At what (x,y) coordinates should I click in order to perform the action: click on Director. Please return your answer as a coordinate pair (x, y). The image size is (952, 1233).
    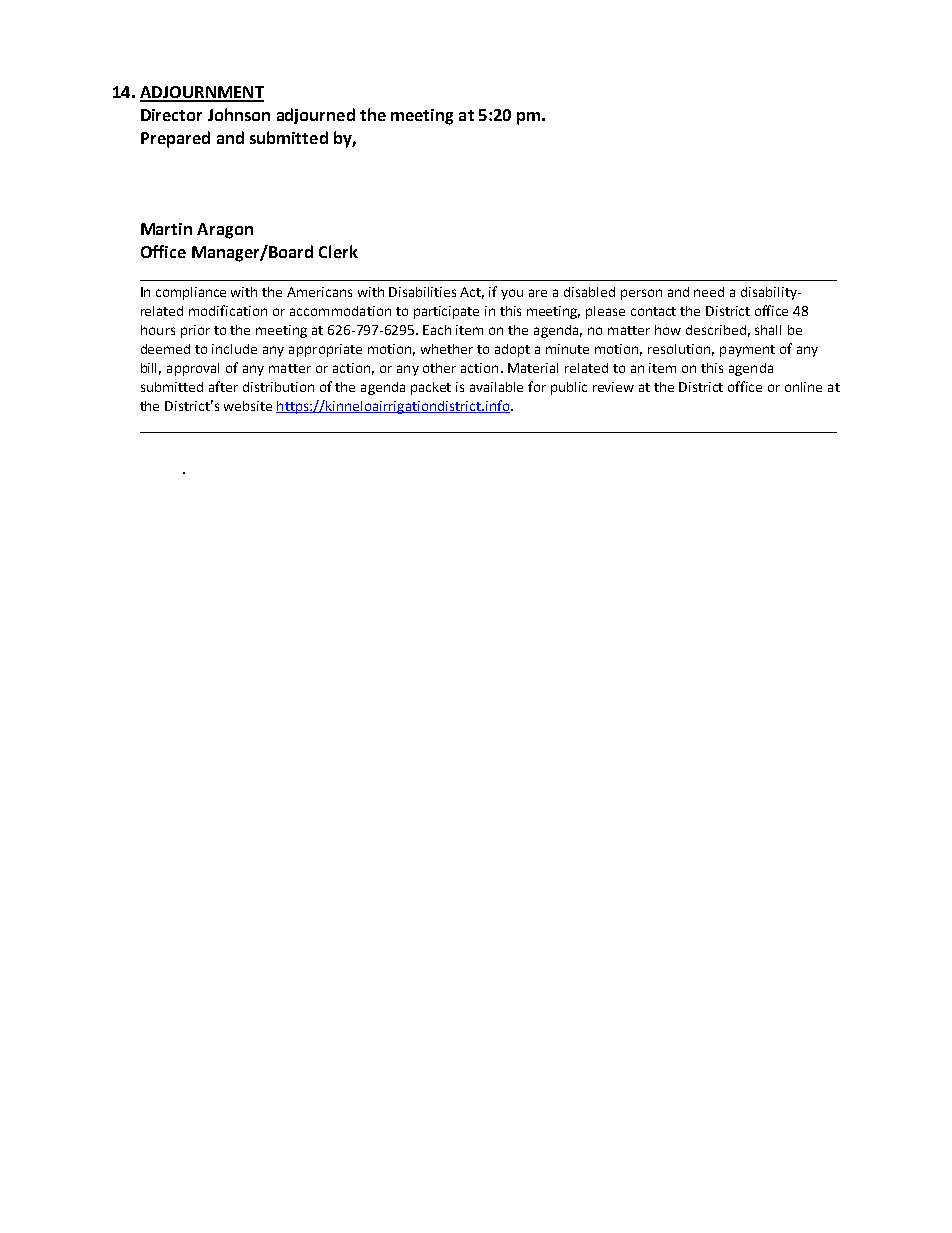
    Looking at the image, I should click on (171, 115).
